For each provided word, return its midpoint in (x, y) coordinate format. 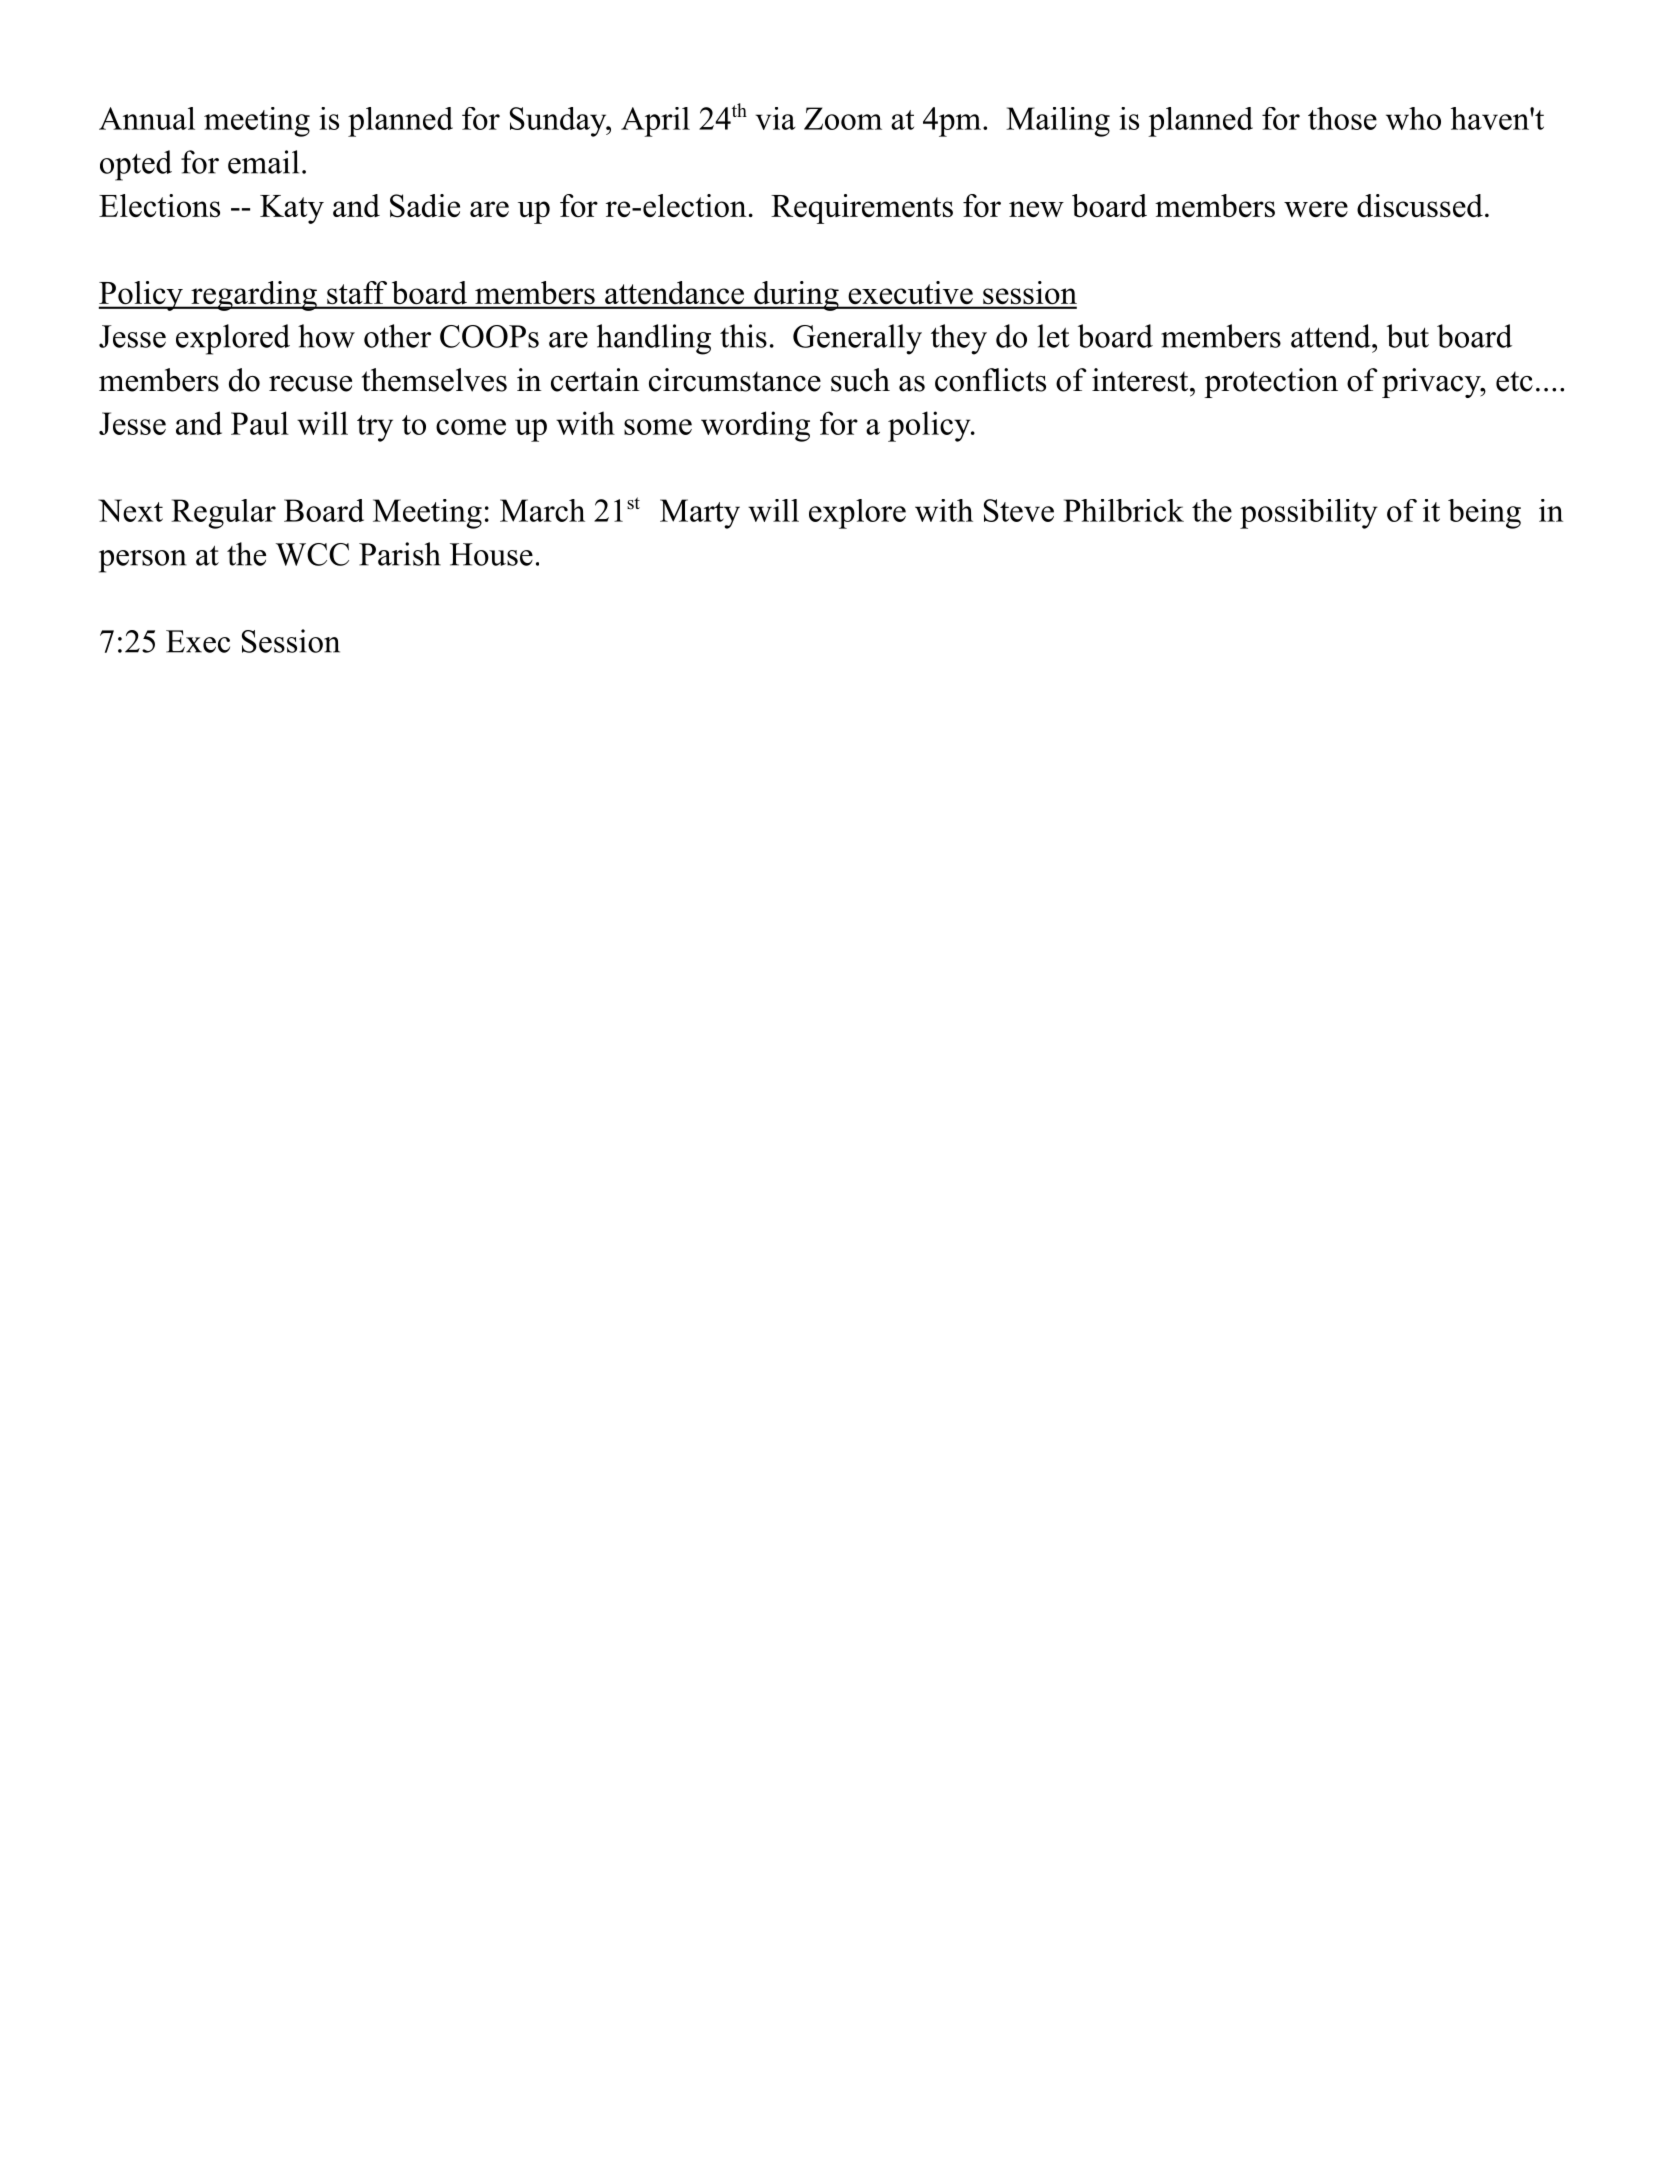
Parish (400, 554)
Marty (700, 514)
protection (1271, 383)
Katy (292, 209)
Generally (857, 339)
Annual (147, 118)
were (1316, 209)
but (1408, 336)
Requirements (862, 209)
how (326, 336)
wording (755, 426)
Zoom (843, 118)
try (375, 428)
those (1342, 118)
